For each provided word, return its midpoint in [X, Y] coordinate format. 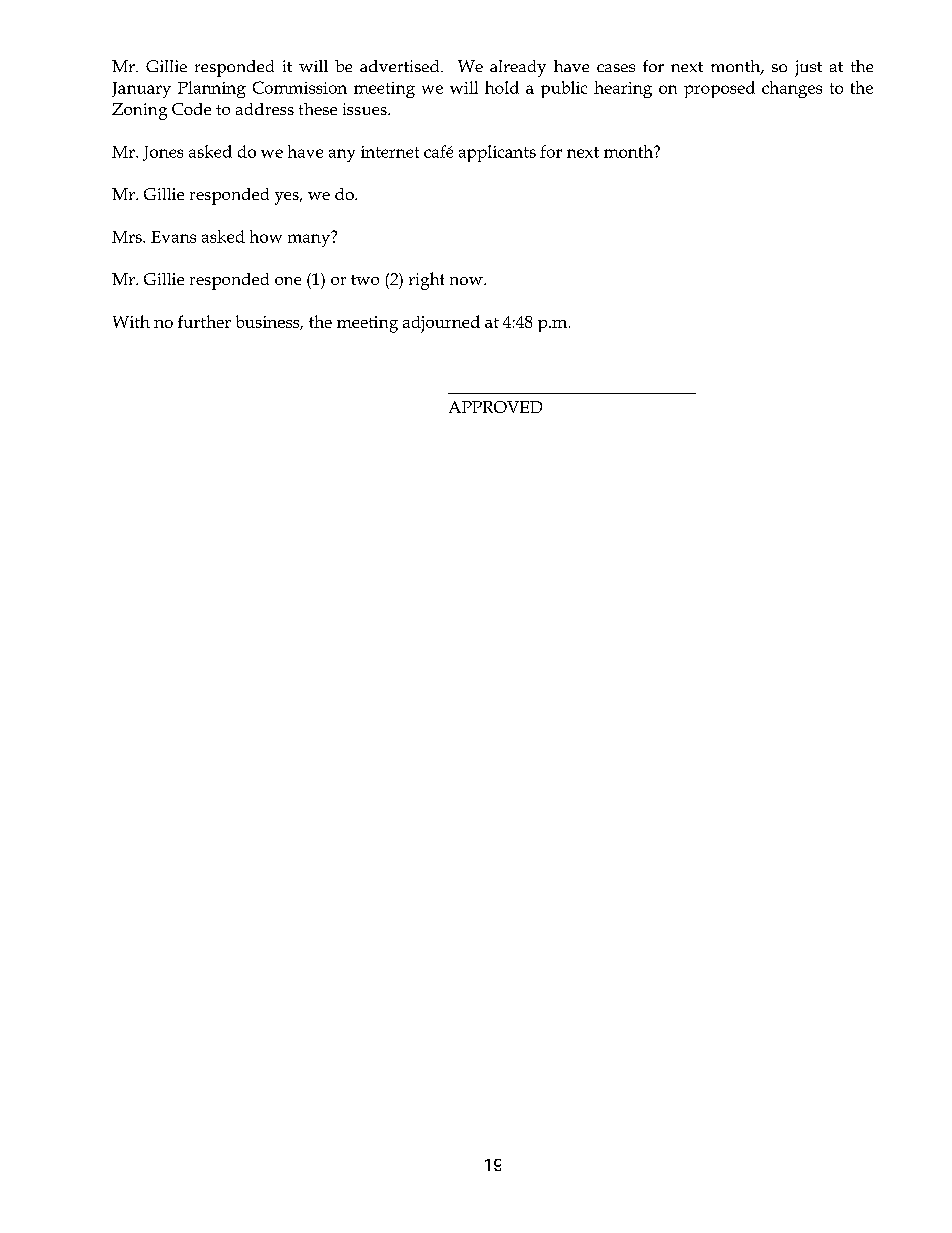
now [467, 281]
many [310, 239]
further [204, 321]
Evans [173, 237]
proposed [719, 89]
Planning [212, 89]
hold [502, 87]
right [426, 281]
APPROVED [495, 407]
